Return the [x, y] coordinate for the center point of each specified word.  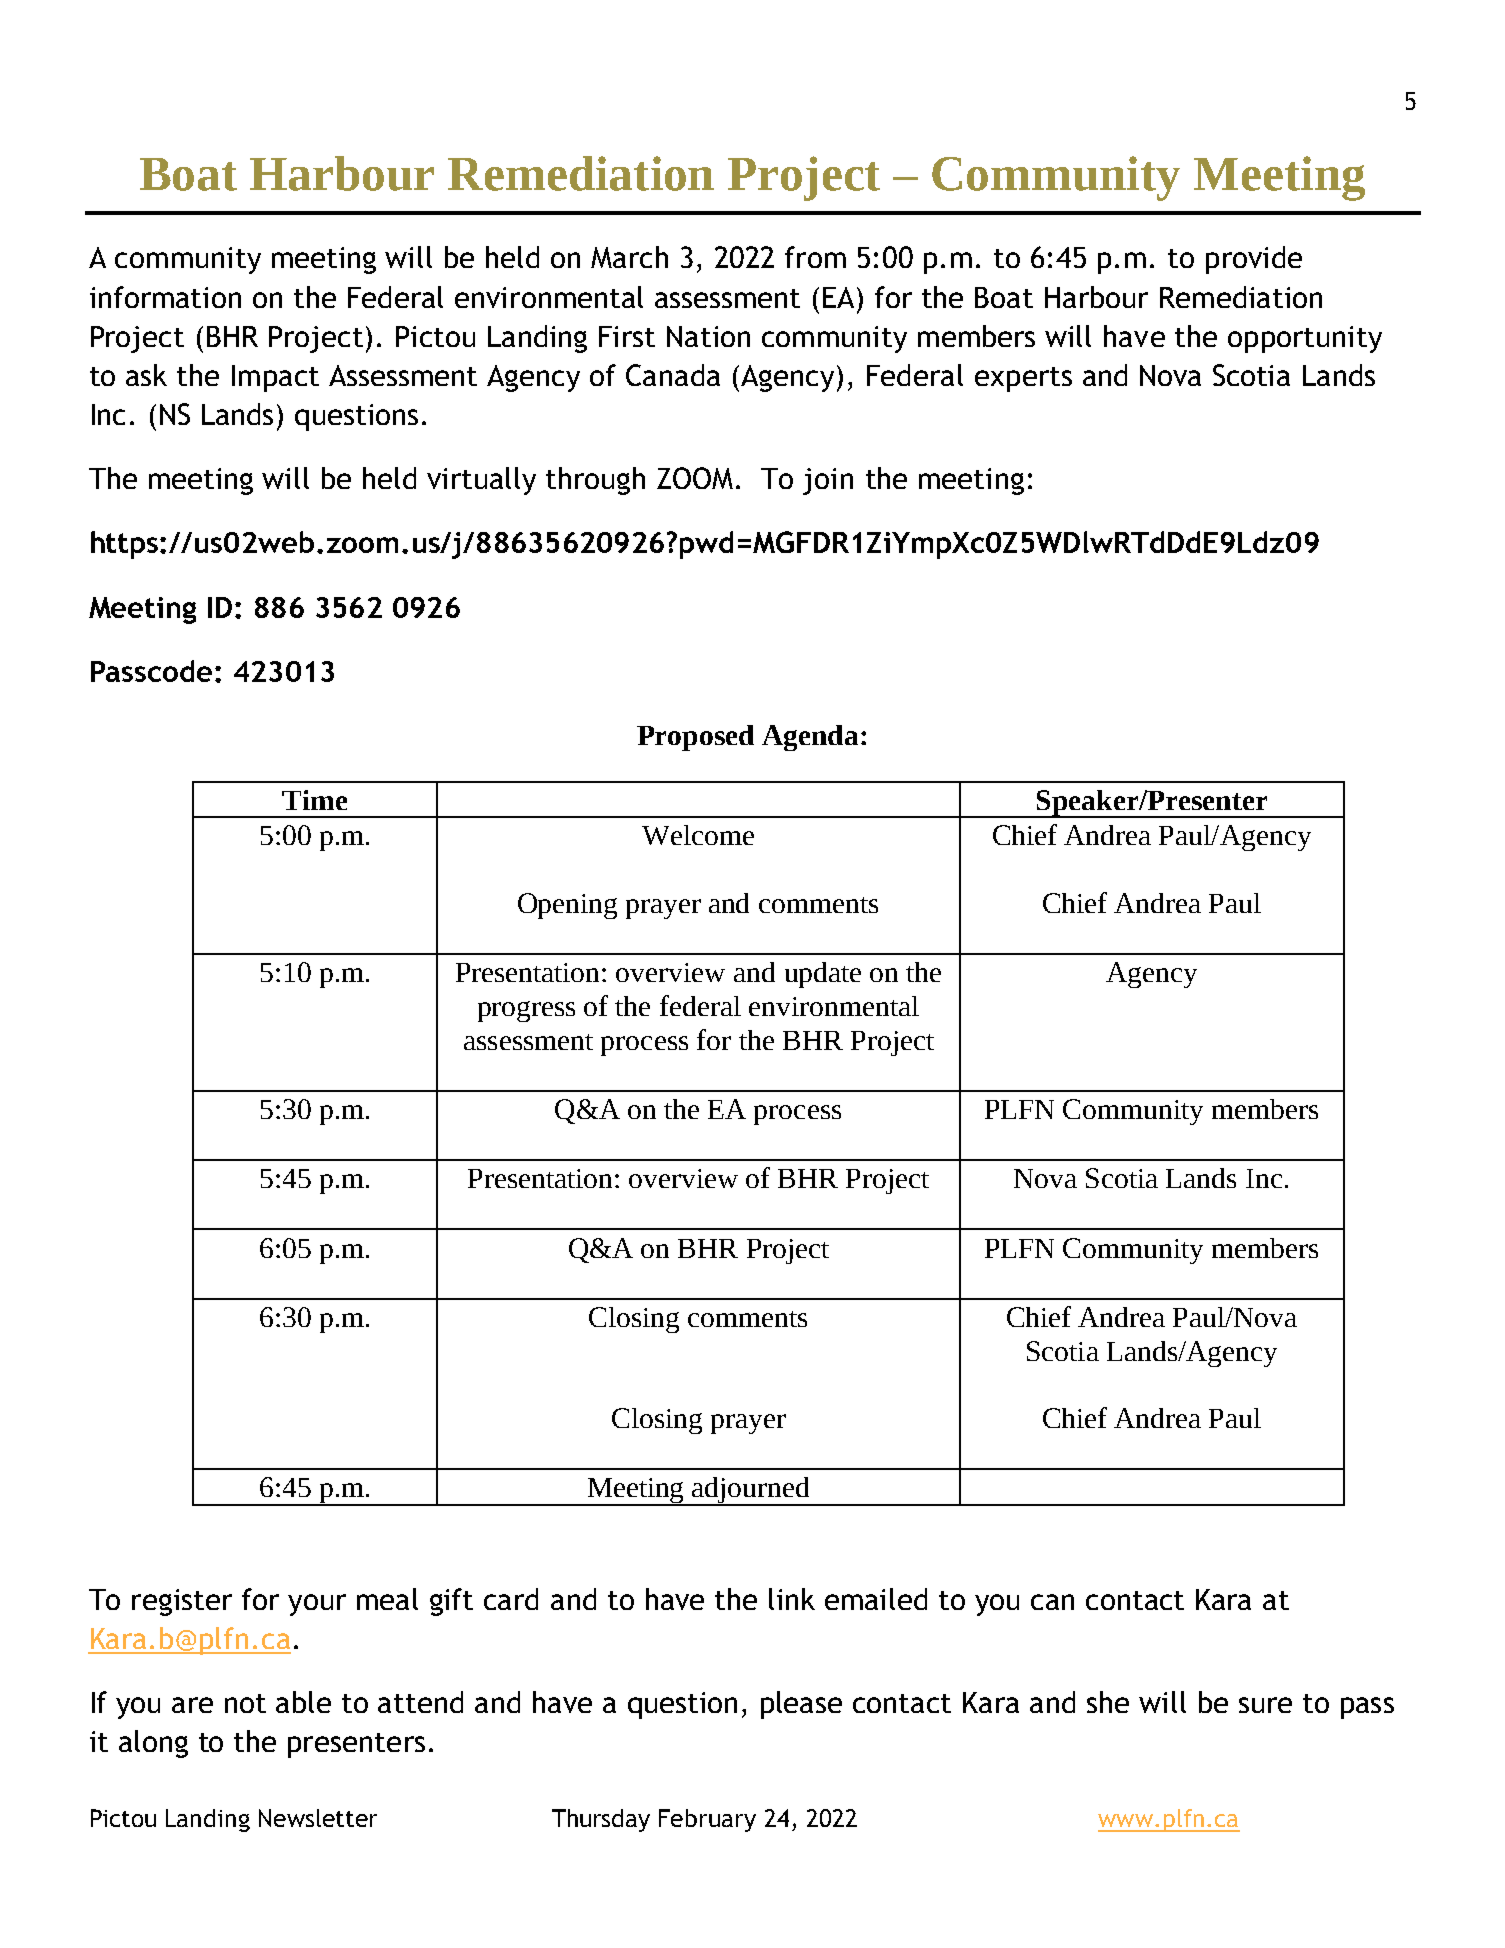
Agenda [810, 738]
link [792, 1599]
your [317, 1605]
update [823, 975]
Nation [708, 336]
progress [526, 1011]
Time [314, 800]
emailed [876, 1599]
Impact [275, 378]
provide [1254, 260]
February [707, 1820]
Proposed [695, 738]
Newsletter [318, 1818]
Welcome [698, 835]
